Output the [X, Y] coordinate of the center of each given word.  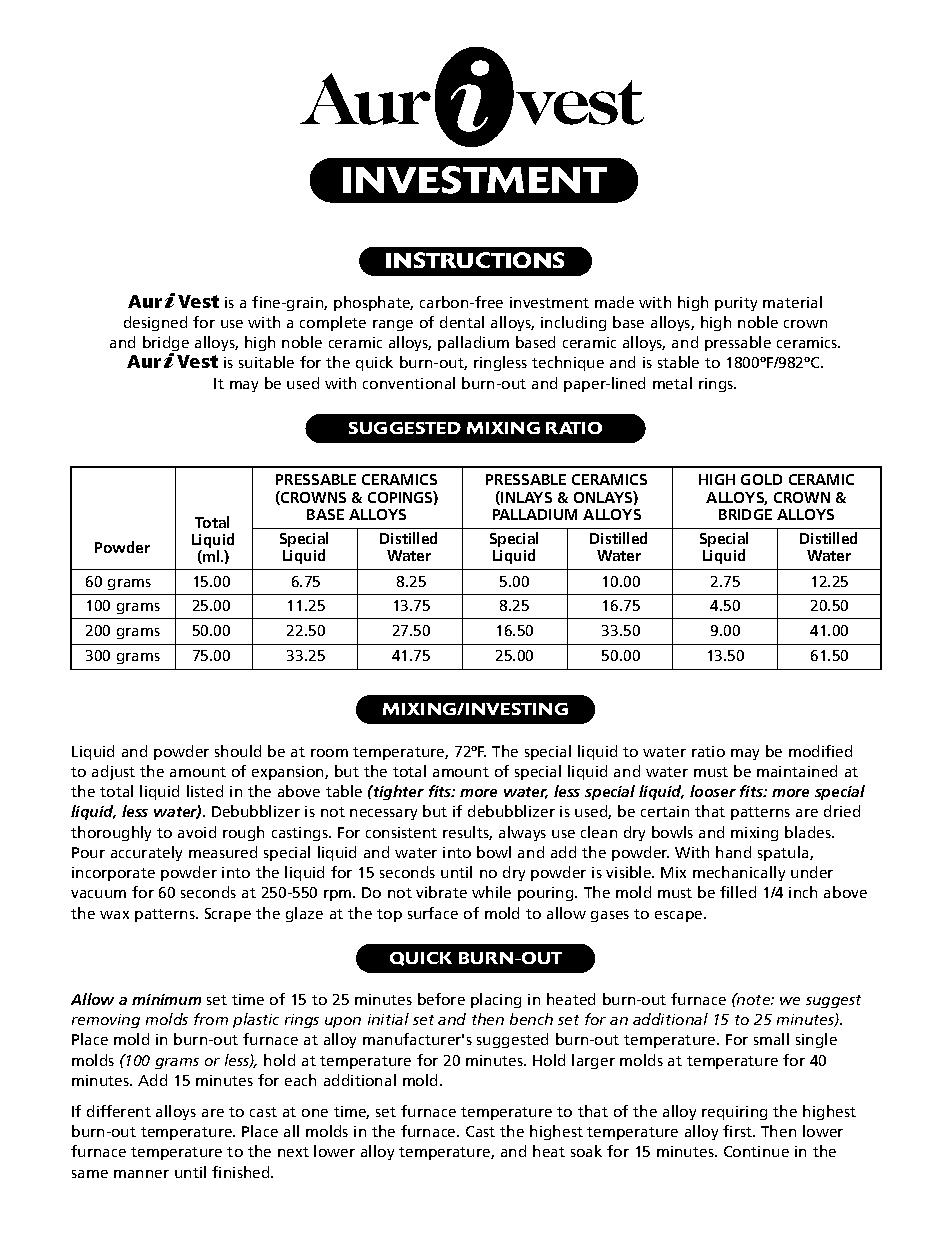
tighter [398, 792]
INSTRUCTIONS [475, 260]
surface [433, 913]
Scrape [228, 915]
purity [736, 304]
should [238, 751]
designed [155, 323]
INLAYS [526, 497]
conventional [409, 383]
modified [820, 751]
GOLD [761, 479]
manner [141, 1174]
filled [738, 892]
